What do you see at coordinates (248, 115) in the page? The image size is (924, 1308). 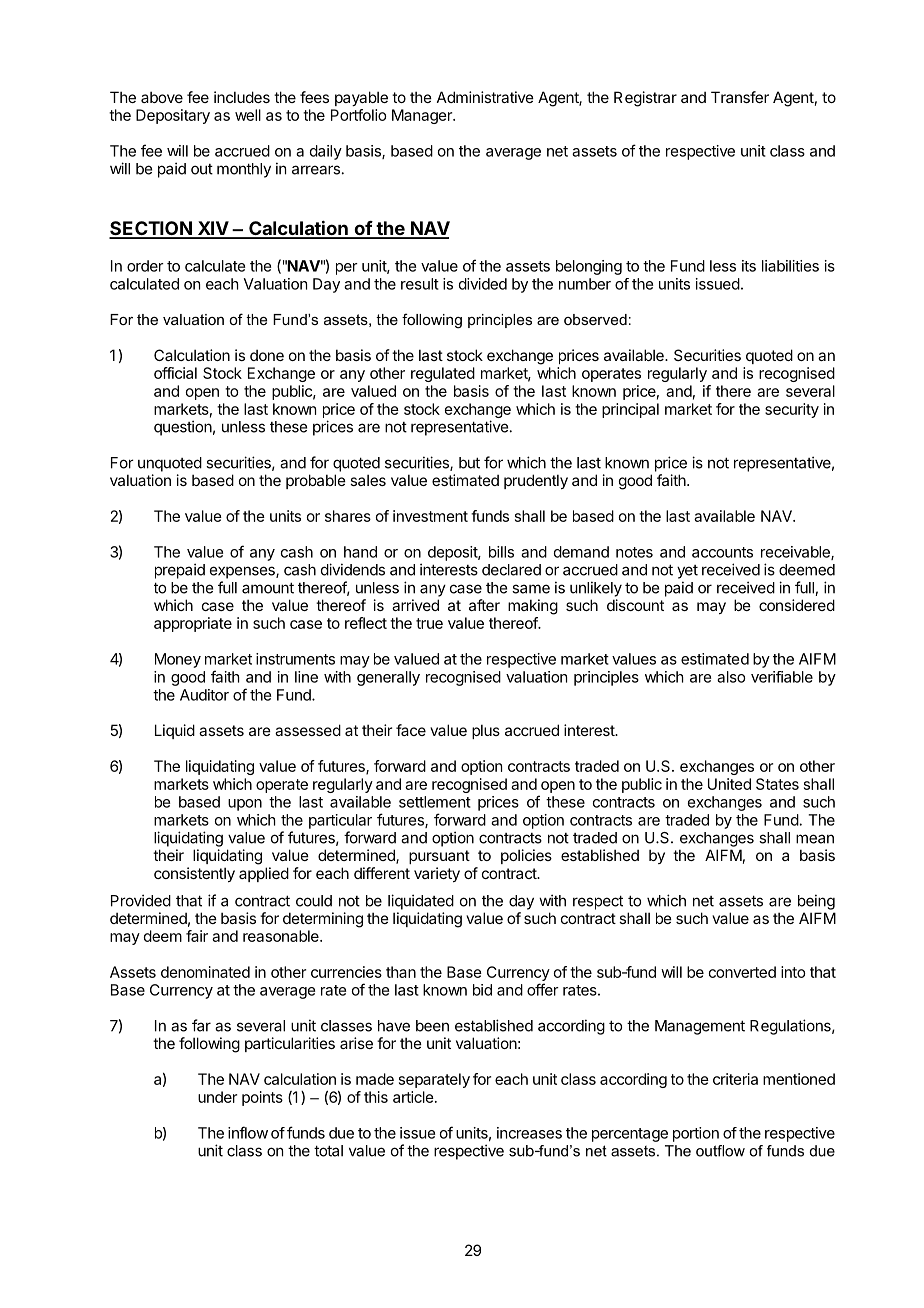 I see `well` at bounding box center [248, 115].
